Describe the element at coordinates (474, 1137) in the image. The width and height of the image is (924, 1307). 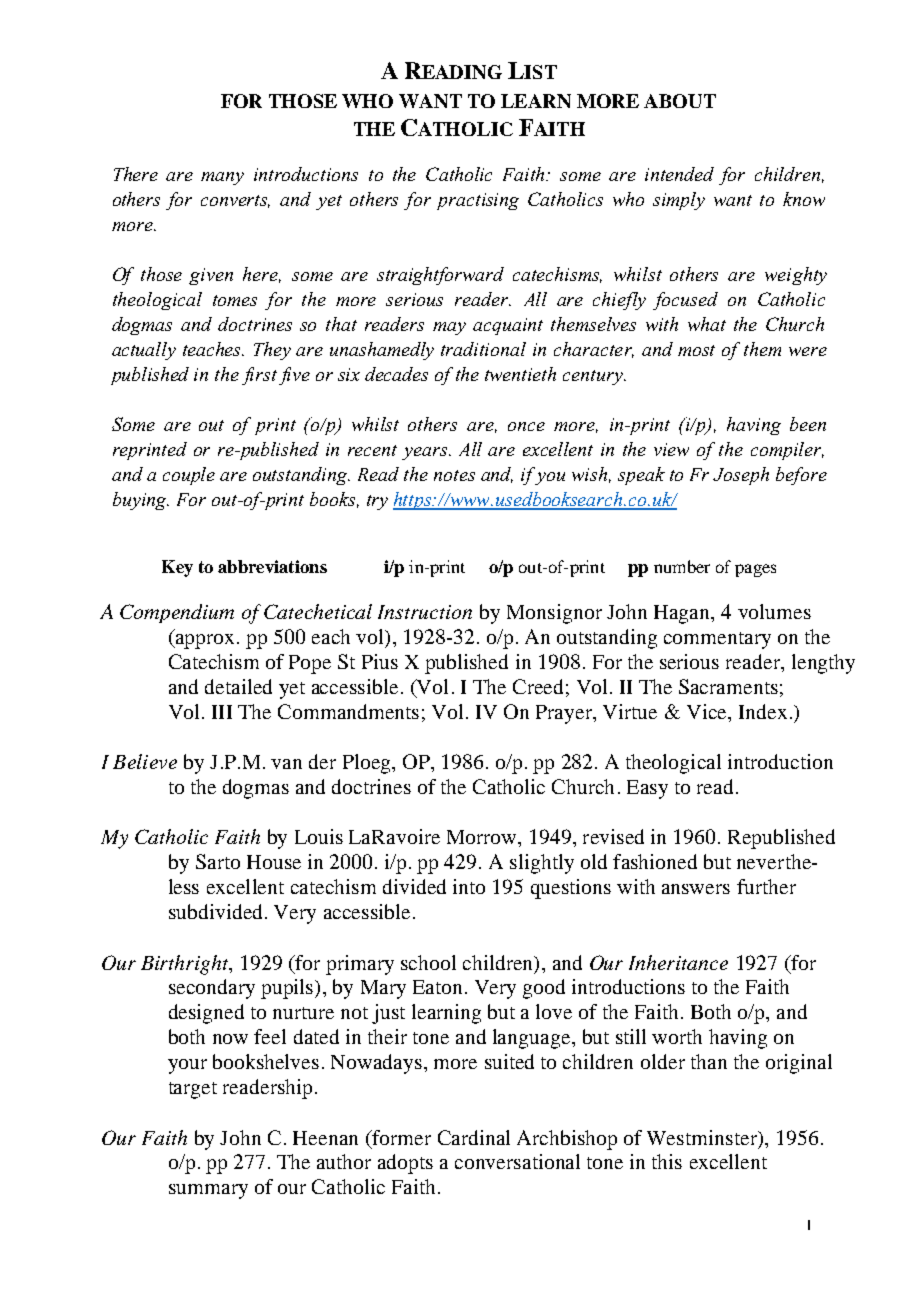
I see `Cardinal` at that location.
